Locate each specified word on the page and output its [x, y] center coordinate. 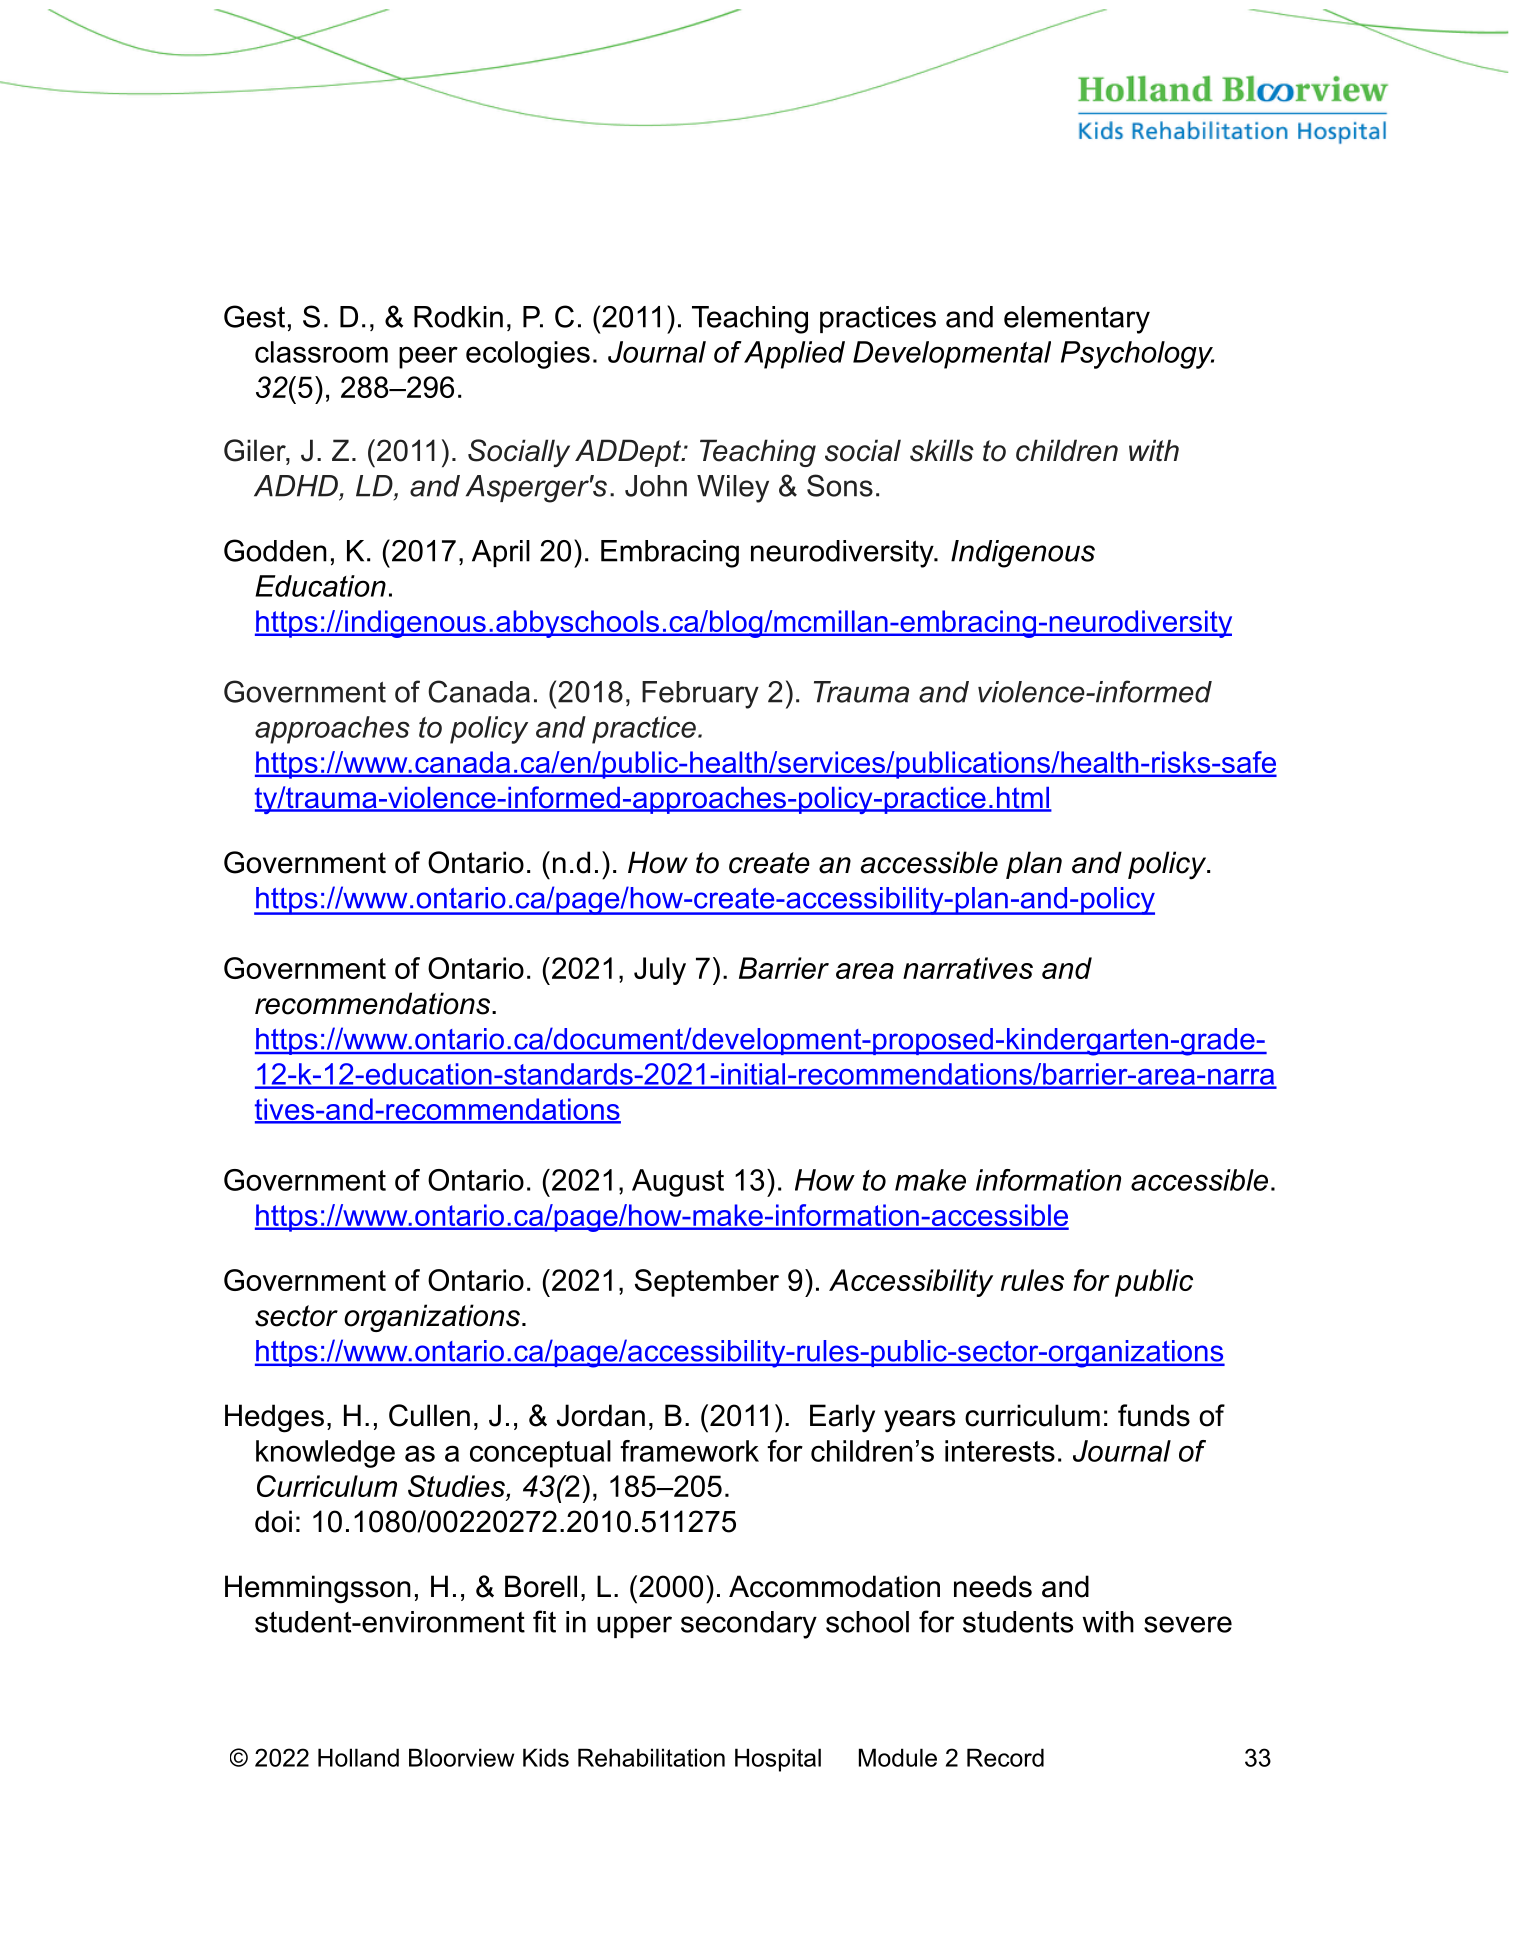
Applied [794, 355]
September [707, 1283]
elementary [1077, 320]
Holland [358, 1757]
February [700, 695]
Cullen [429, 1415]
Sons [840, 485]
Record [1005, 1757]
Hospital [778, 1760]
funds [1154, 1415]
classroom [321, 352]
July [660, 971]
